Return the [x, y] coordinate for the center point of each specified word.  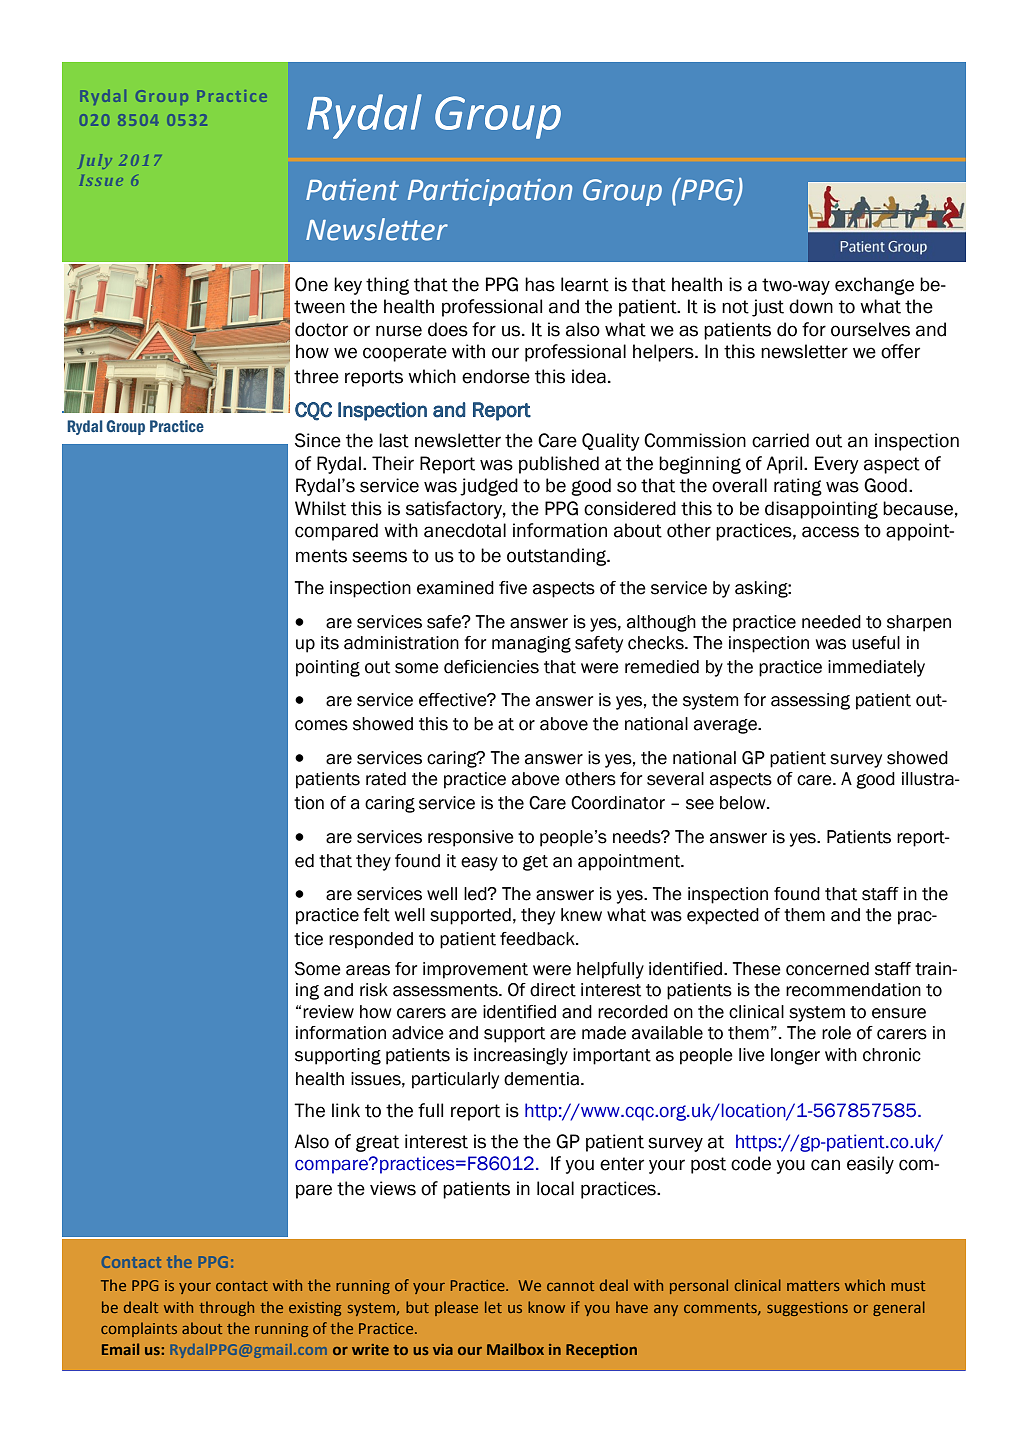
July [95, 161]
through [226, 1308]
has [540, 284]
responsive [471, 838]
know [546, 1307]
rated [386, 779]
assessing [810, 701]
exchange [874, 286]
